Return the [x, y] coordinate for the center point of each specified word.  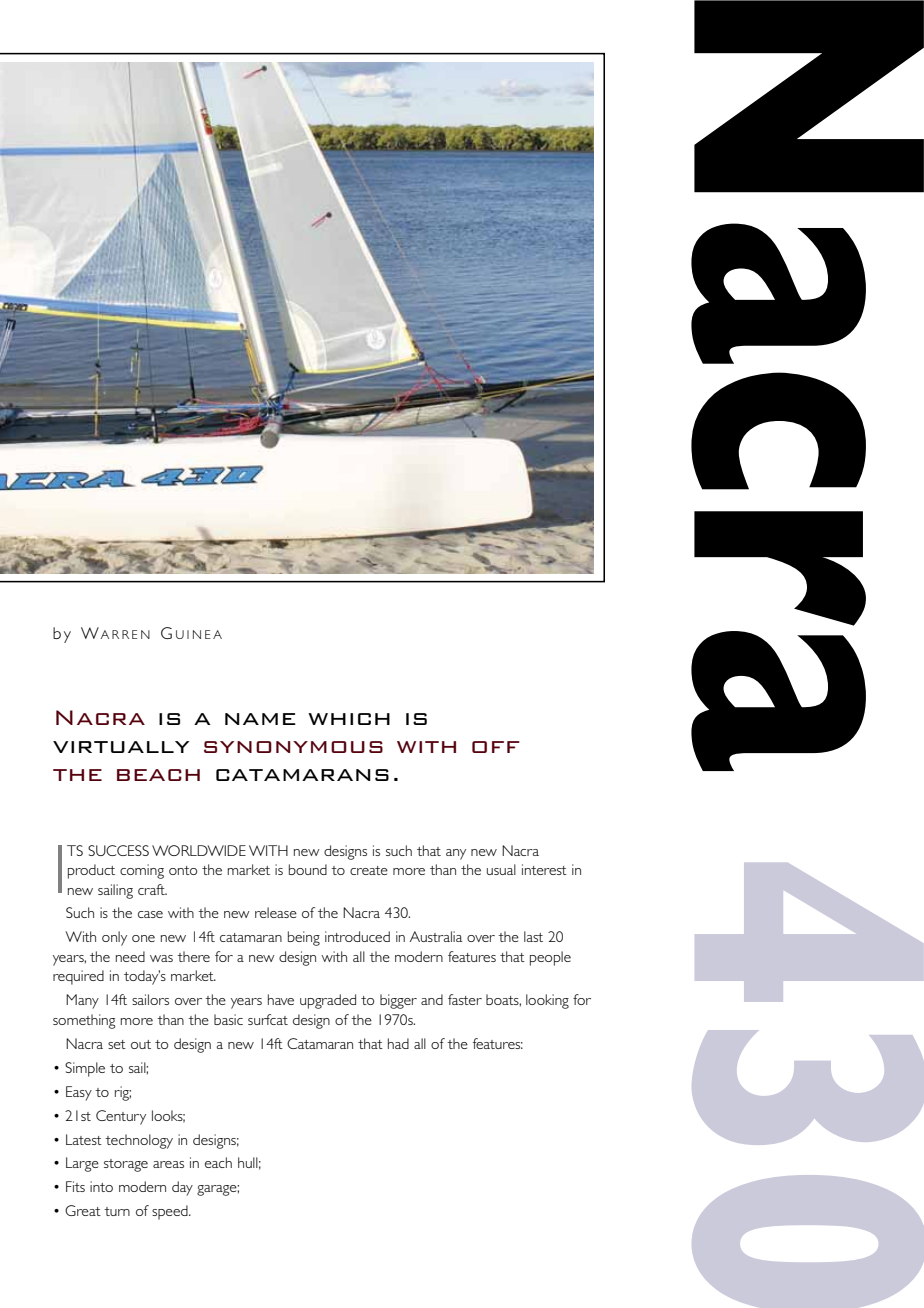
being [304, 938]
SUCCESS [118, 850]
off [496, 747]
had [398, 1043]
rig [123, 1093]
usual [501, 869]
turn [117, 1211]
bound [308, 869]
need [130, 956]
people [550, 958]
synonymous [293, 747]
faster [465, 999]
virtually [121, 747]
